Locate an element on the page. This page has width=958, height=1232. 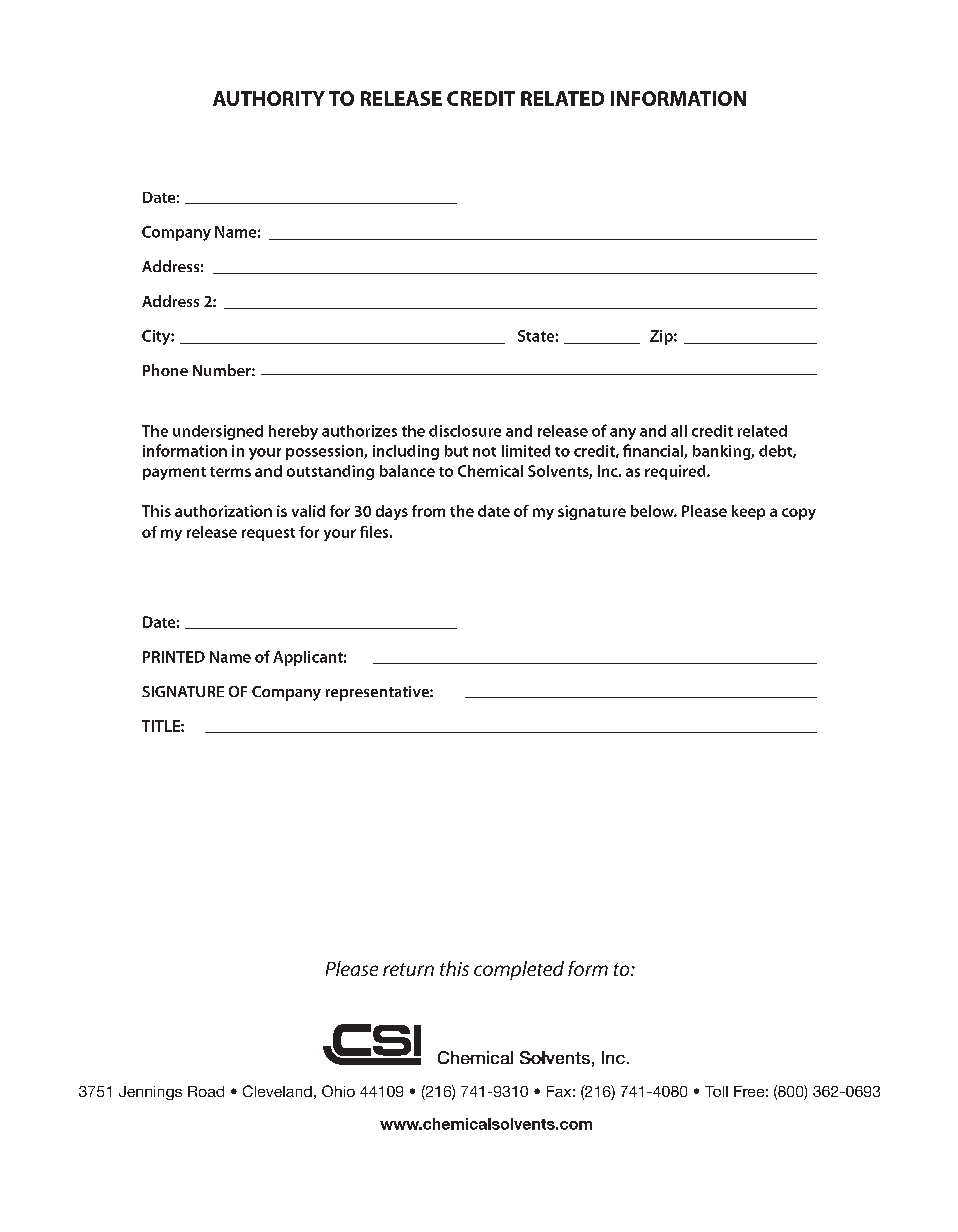
completed is located at coordinates (519, 970).
